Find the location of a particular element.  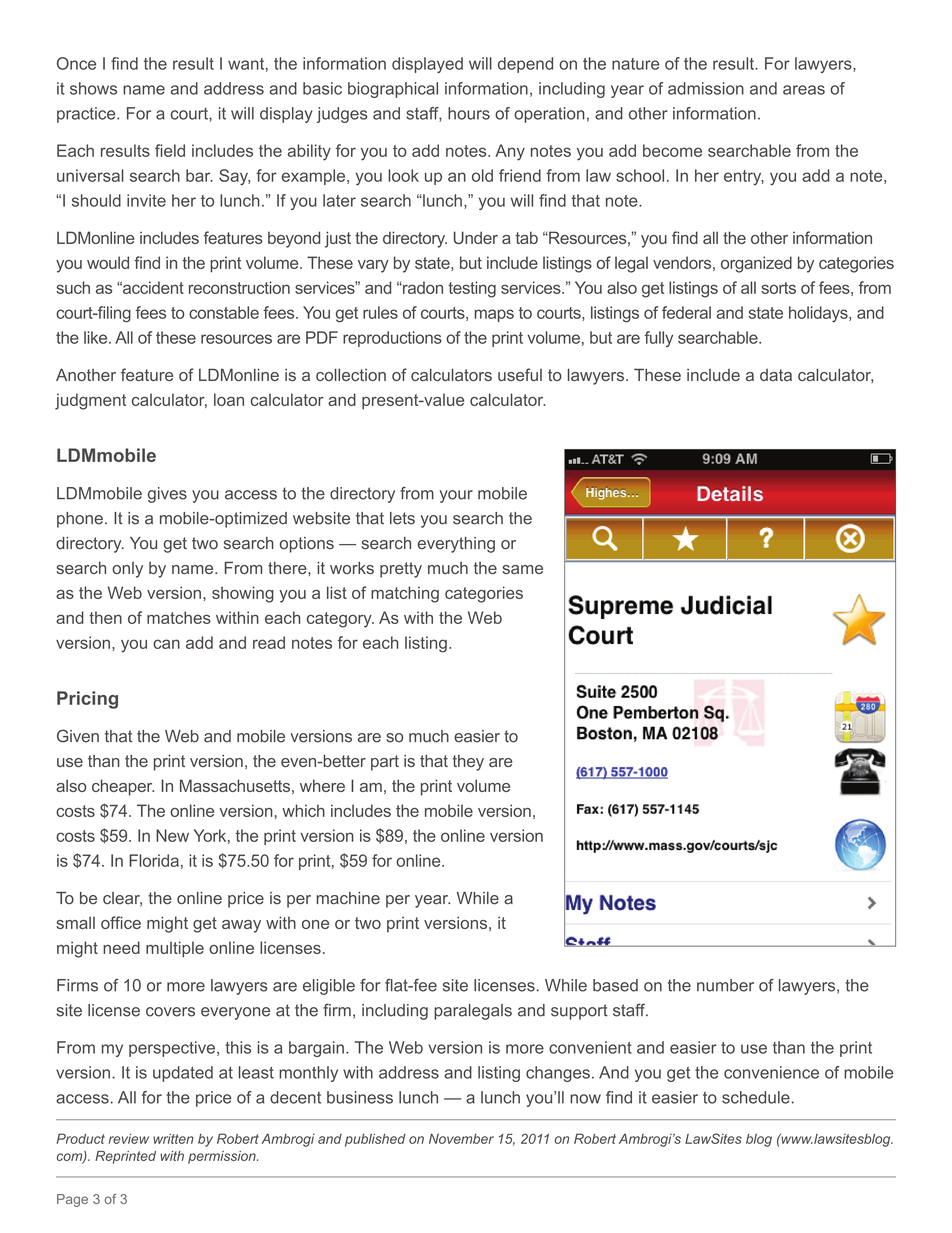

hours is located at coordinates (469, 113).
